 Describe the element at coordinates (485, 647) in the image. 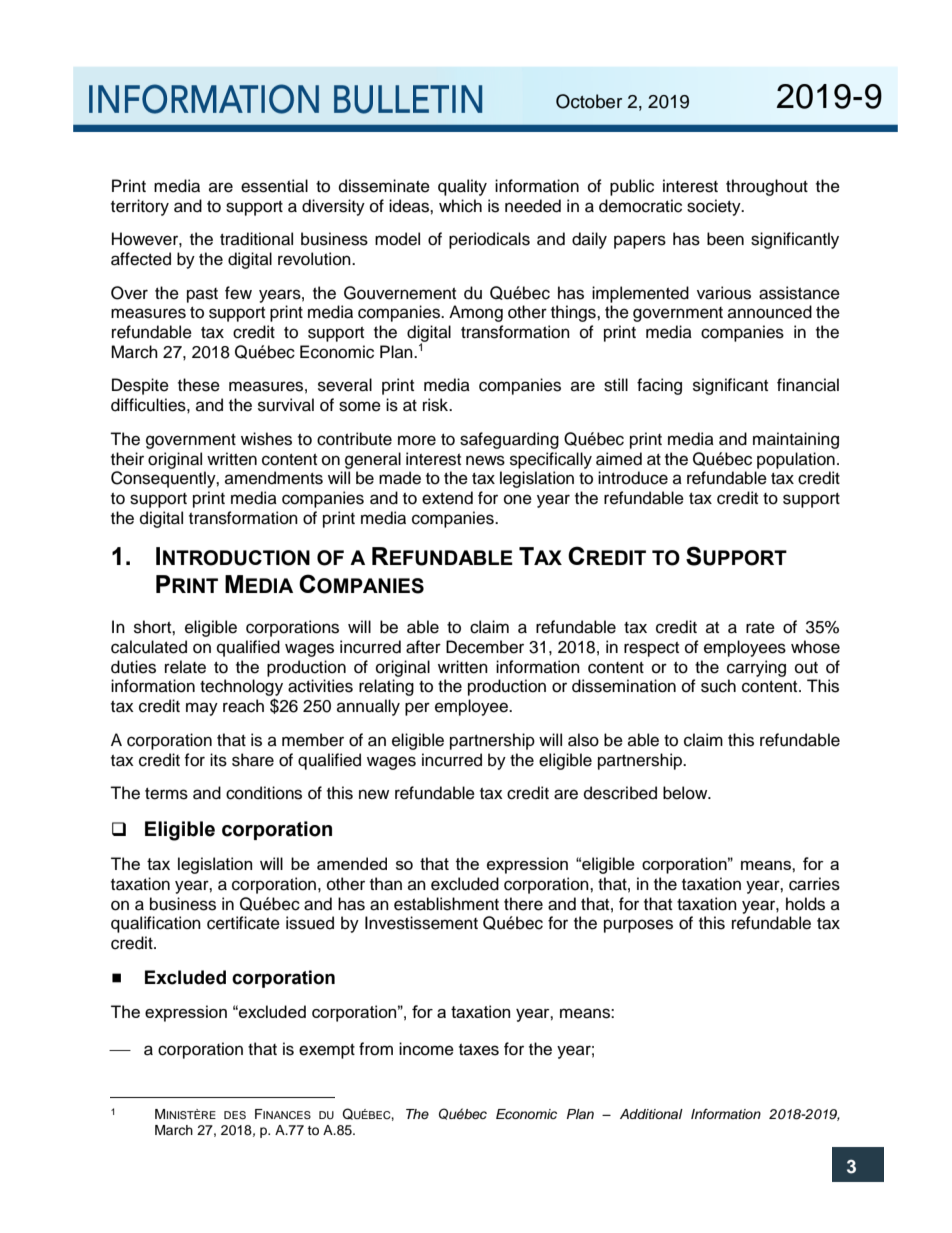

I see `December` at that location.
